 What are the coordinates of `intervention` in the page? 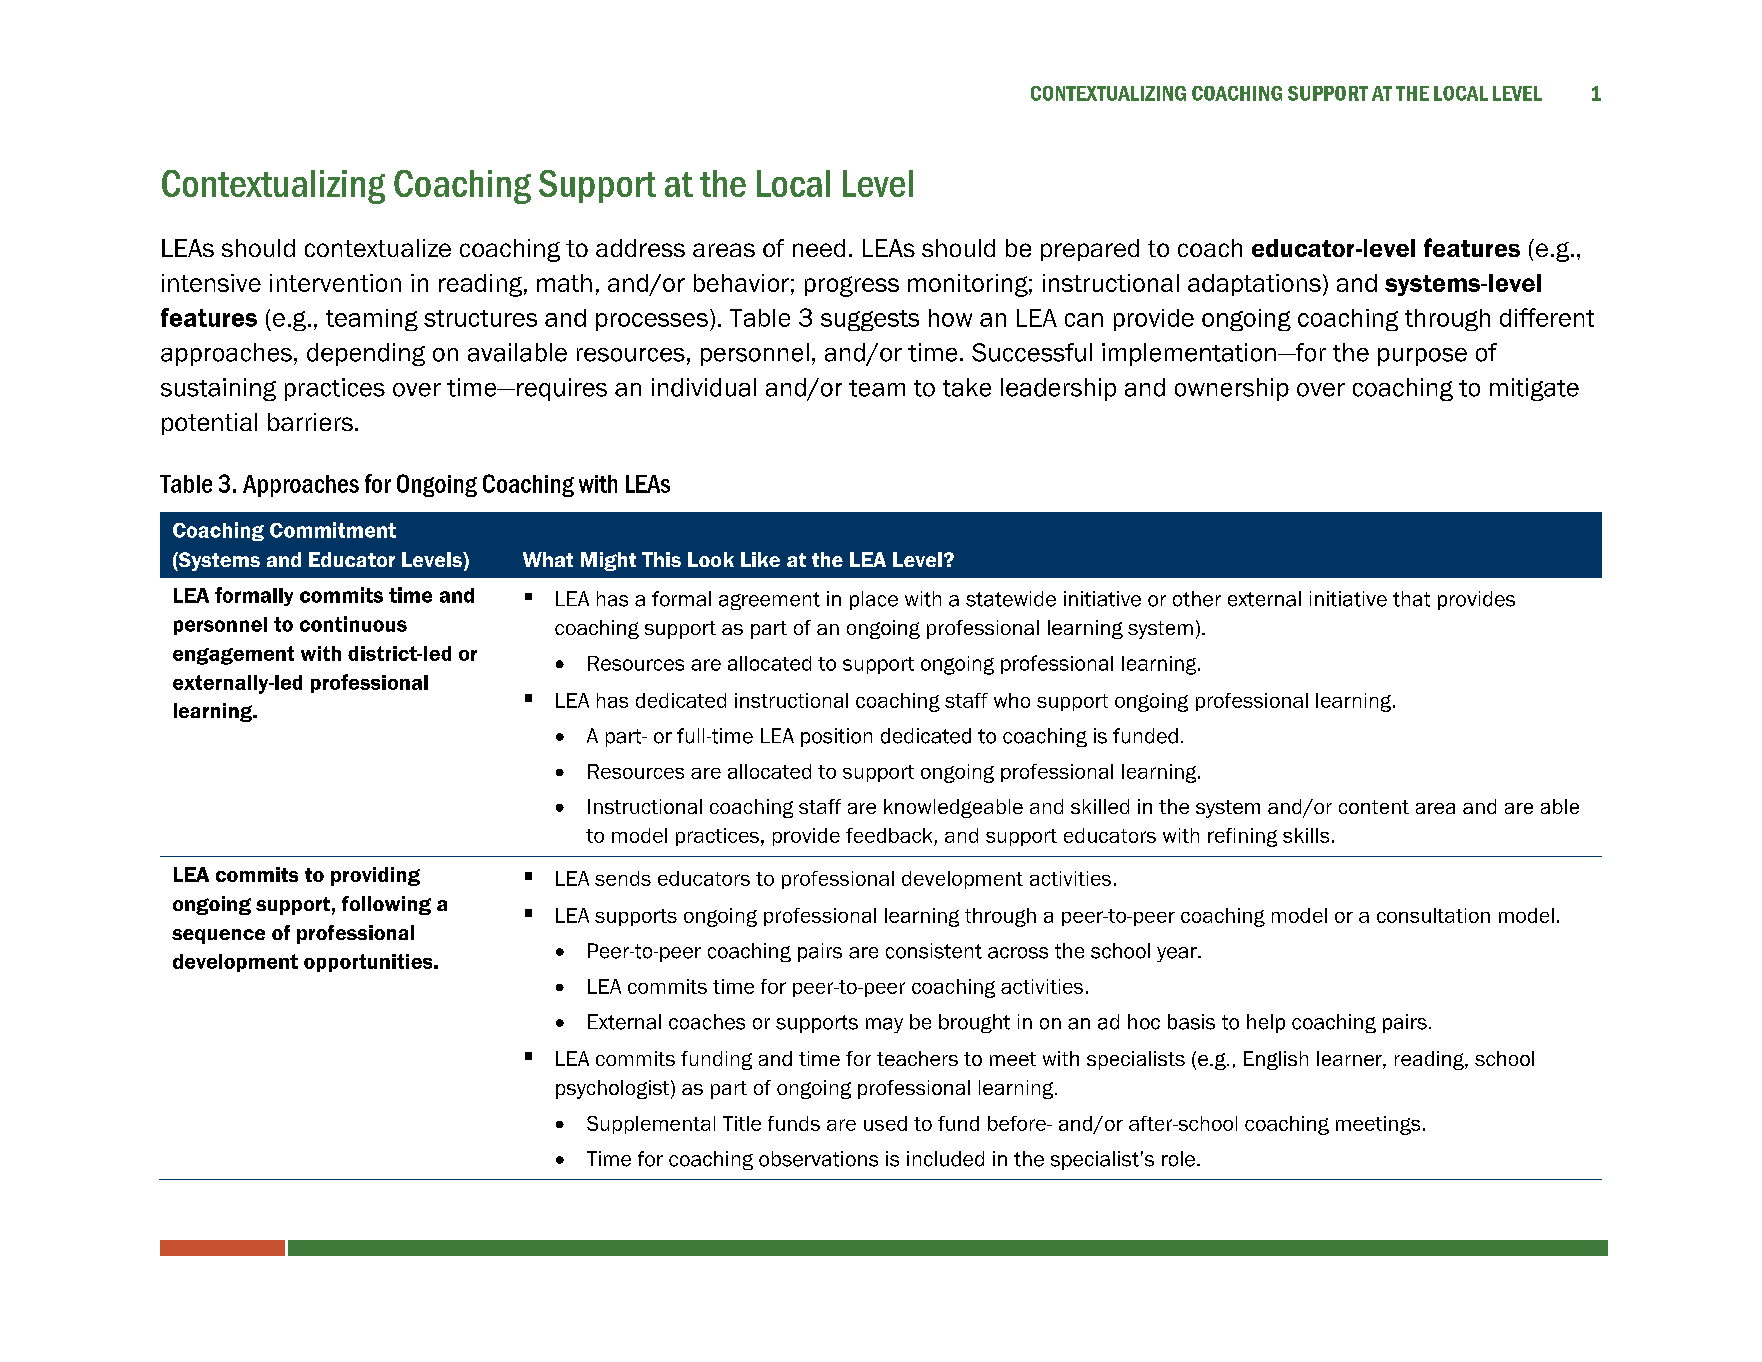 It's located at (335, 283).
